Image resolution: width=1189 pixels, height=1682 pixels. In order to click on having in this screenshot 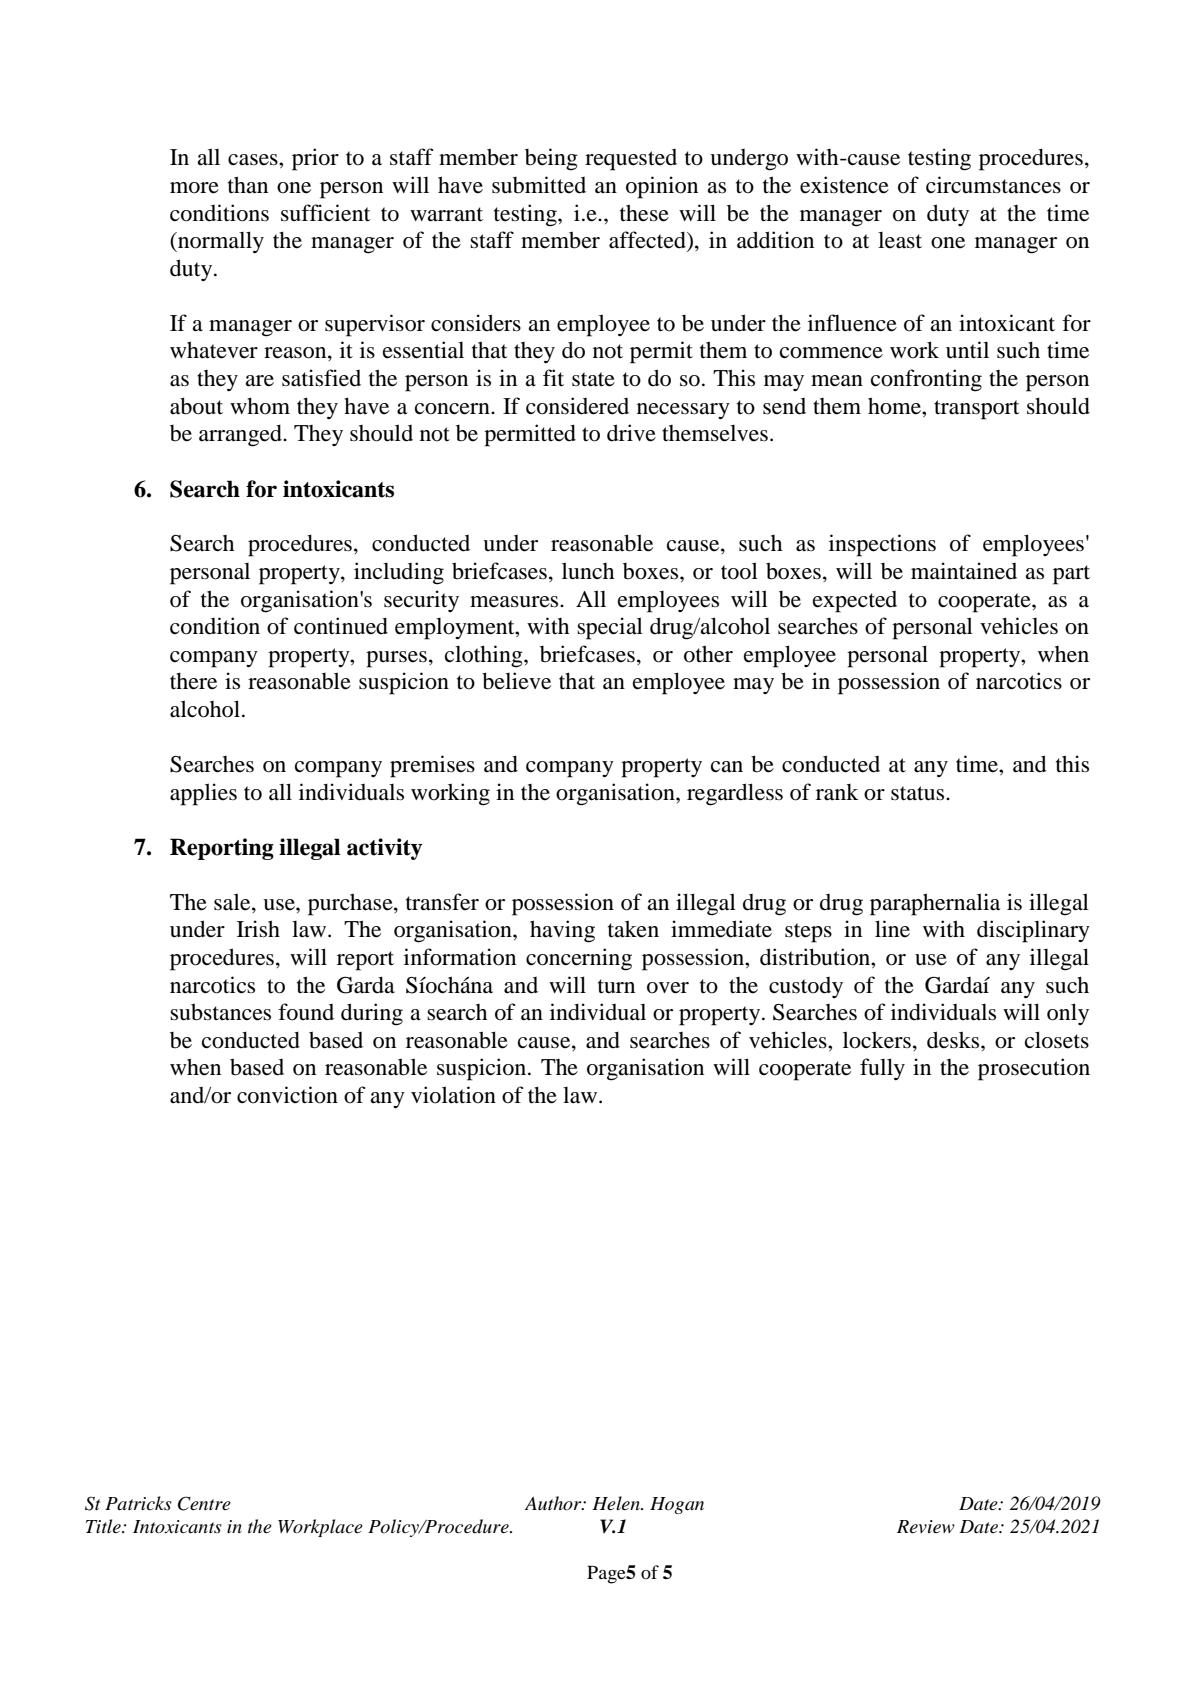, I will do `click(562, 931)`.
